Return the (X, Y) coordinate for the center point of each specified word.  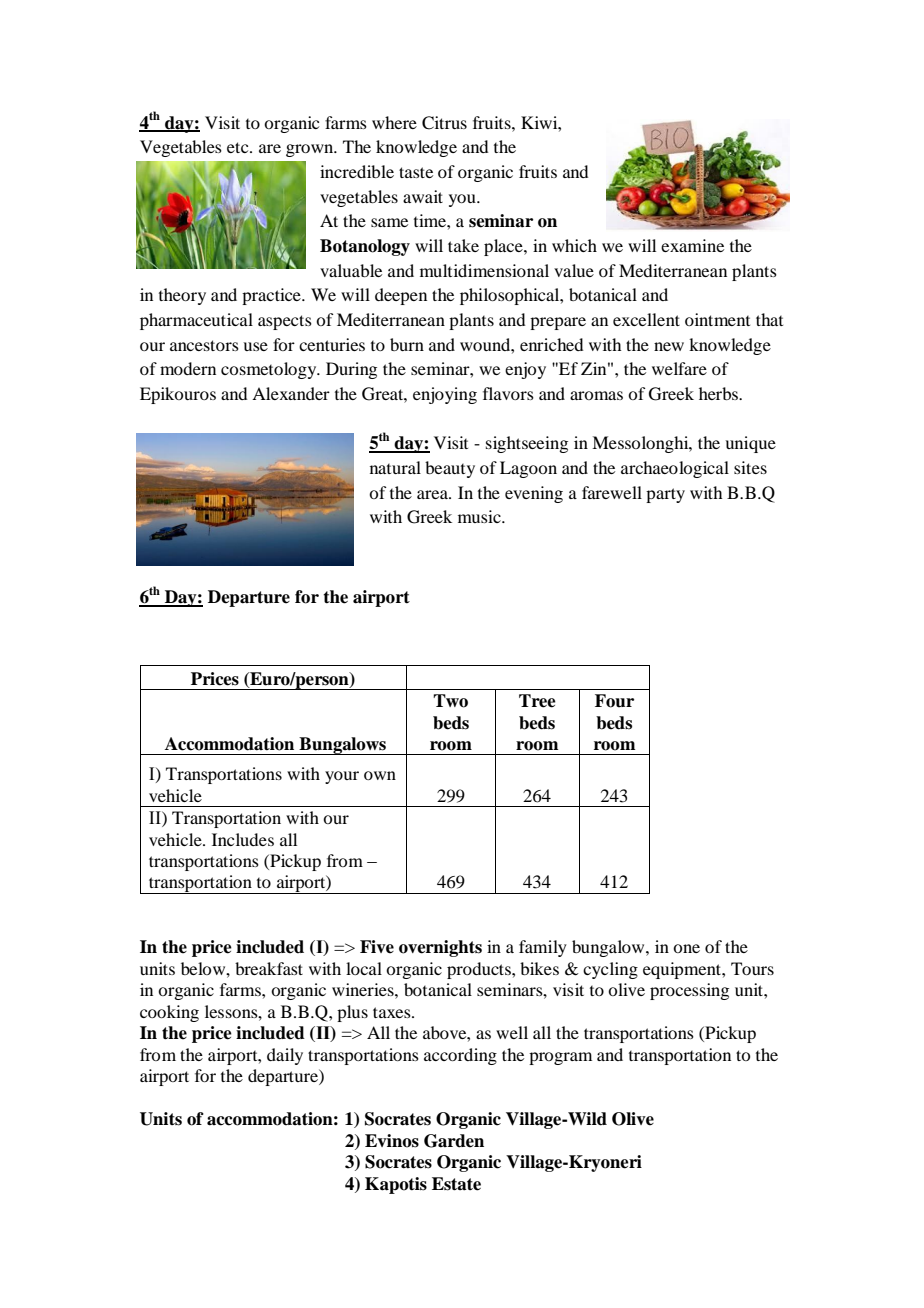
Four (614, 701)
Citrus (444, 123)
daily (285, 1056)
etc (239, 147)
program (560, 1058)
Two (450, 701)
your (342, 777)
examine (692, 245)
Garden (454, 1141)
